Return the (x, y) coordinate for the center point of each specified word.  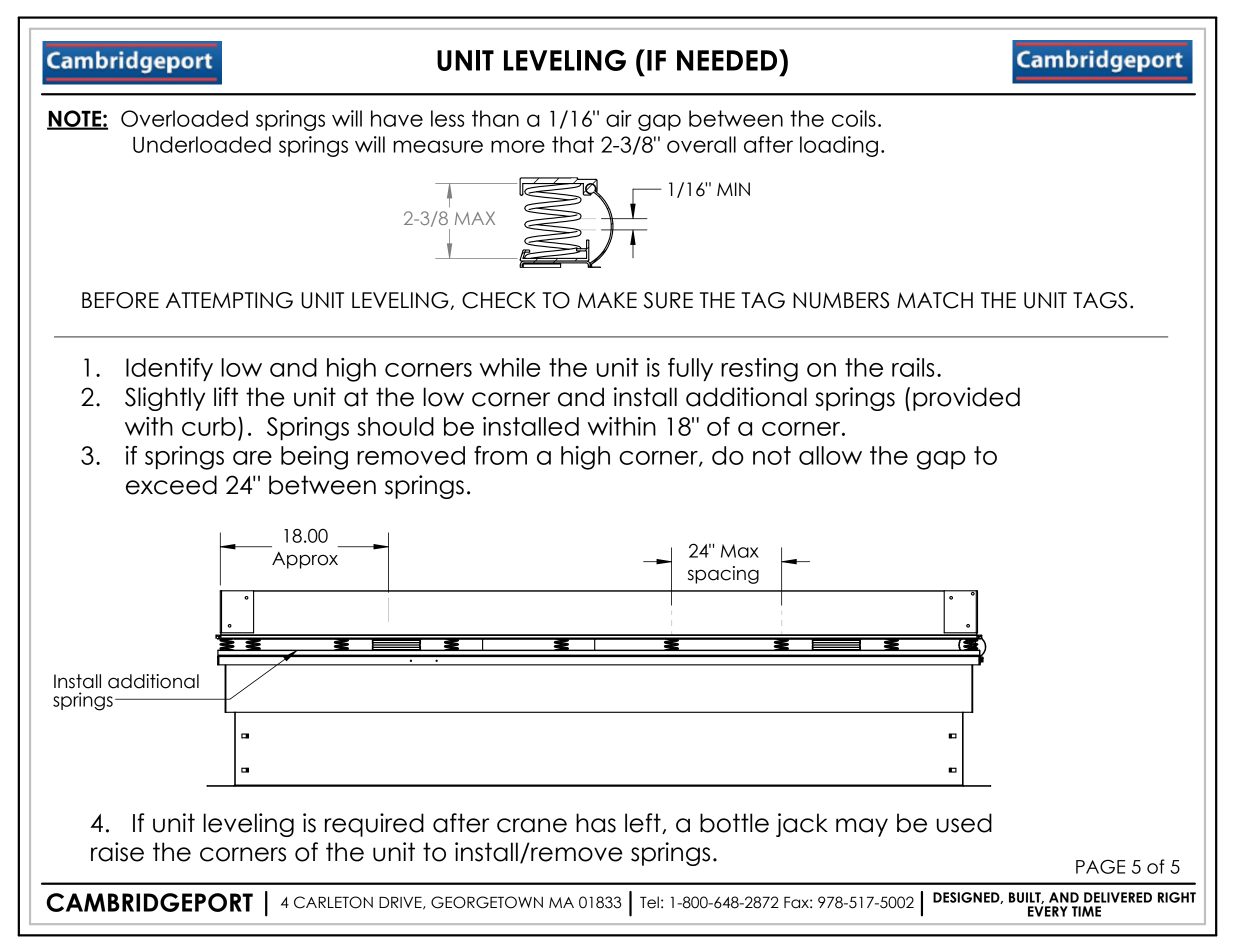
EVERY (1048, 911)
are (252, 458)
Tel (649, 902)
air (619, 118)
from (500, 455)
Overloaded (184, 118)
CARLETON (333, 902)
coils (854, 118)
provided (966, 399)
